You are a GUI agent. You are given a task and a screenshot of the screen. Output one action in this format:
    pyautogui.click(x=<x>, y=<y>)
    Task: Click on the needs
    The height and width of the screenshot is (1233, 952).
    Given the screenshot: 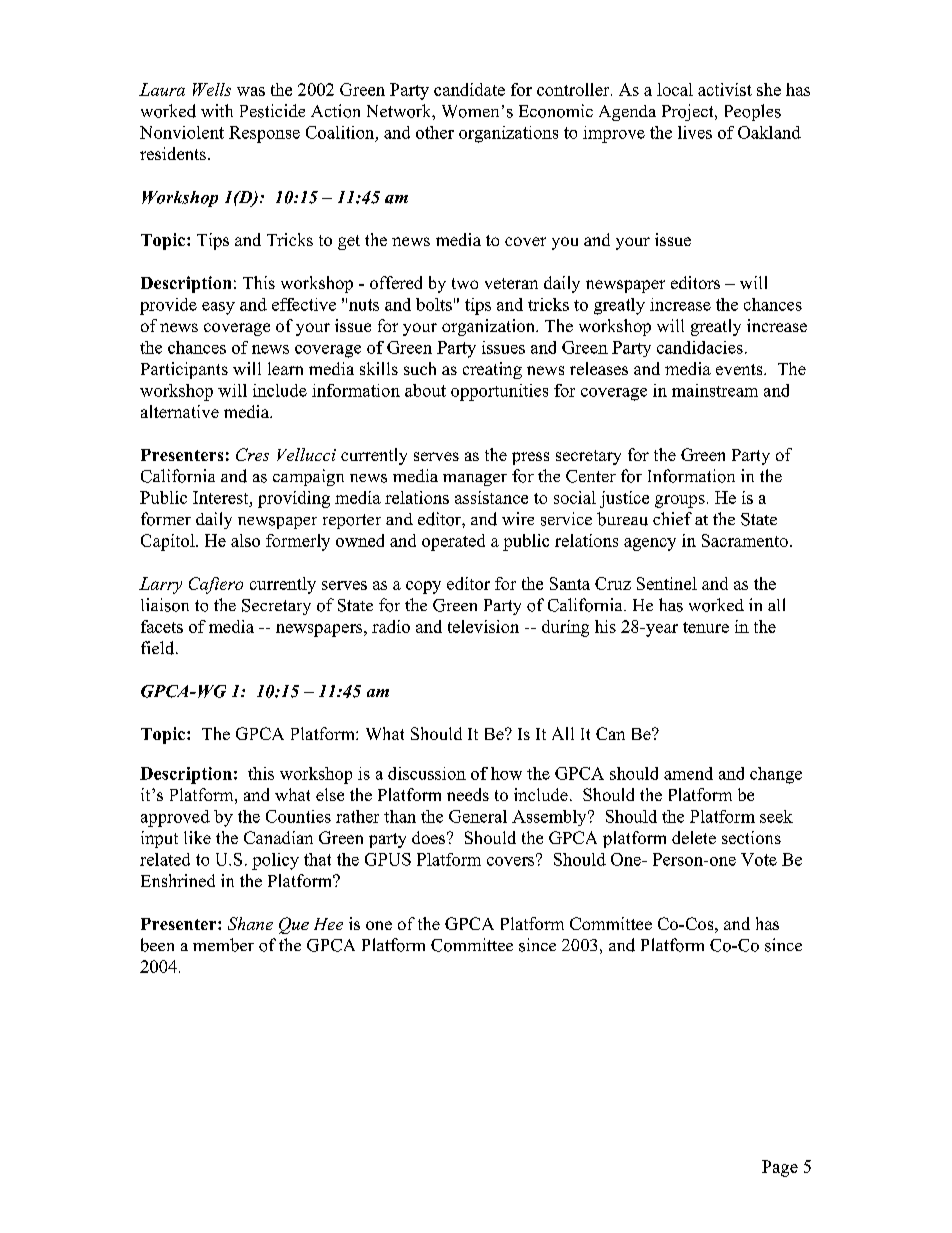 What is the action you would take?
    pyautogui.click(x=468, y=794)
